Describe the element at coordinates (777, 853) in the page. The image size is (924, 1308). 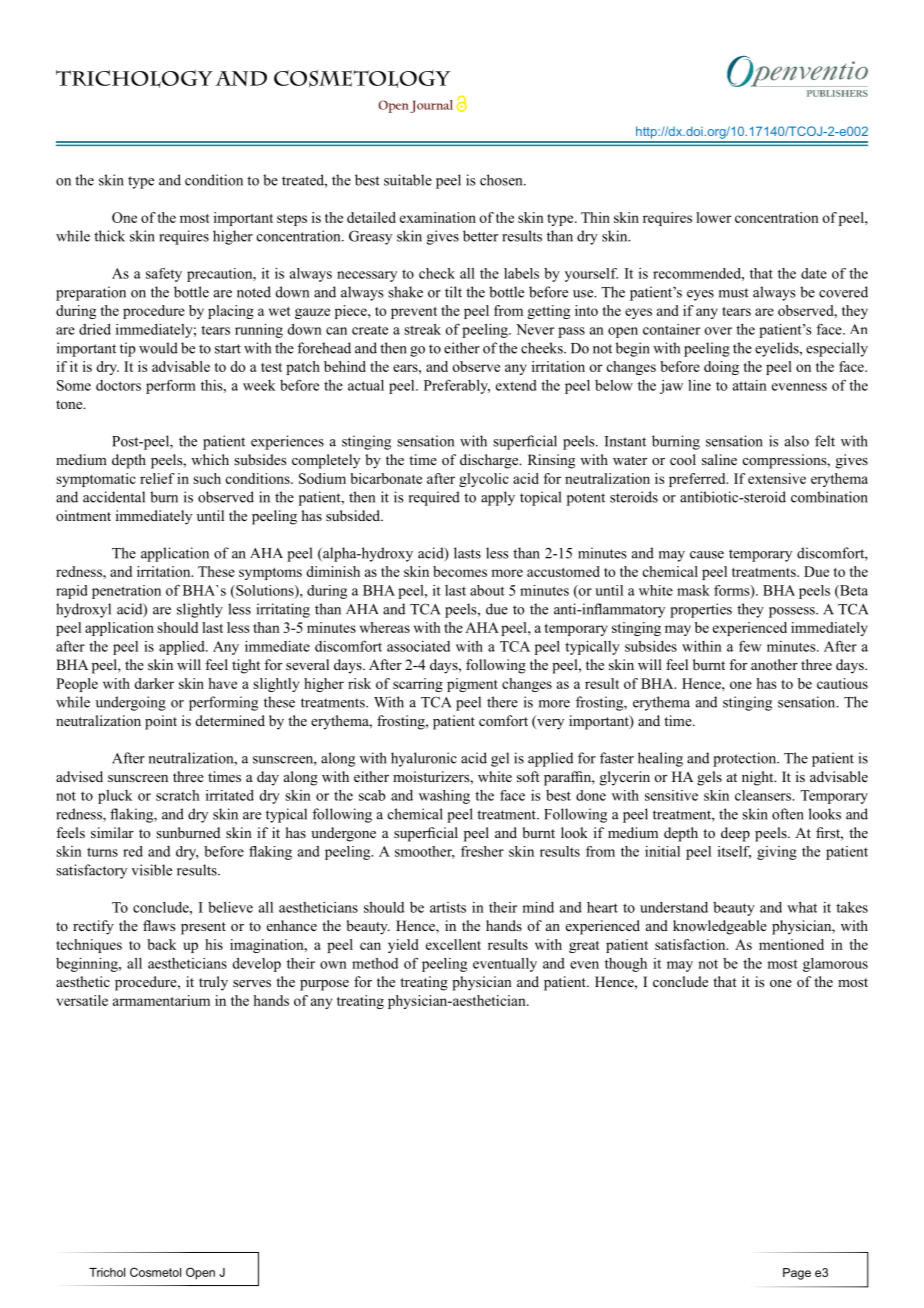
I see `giving` at that location.
